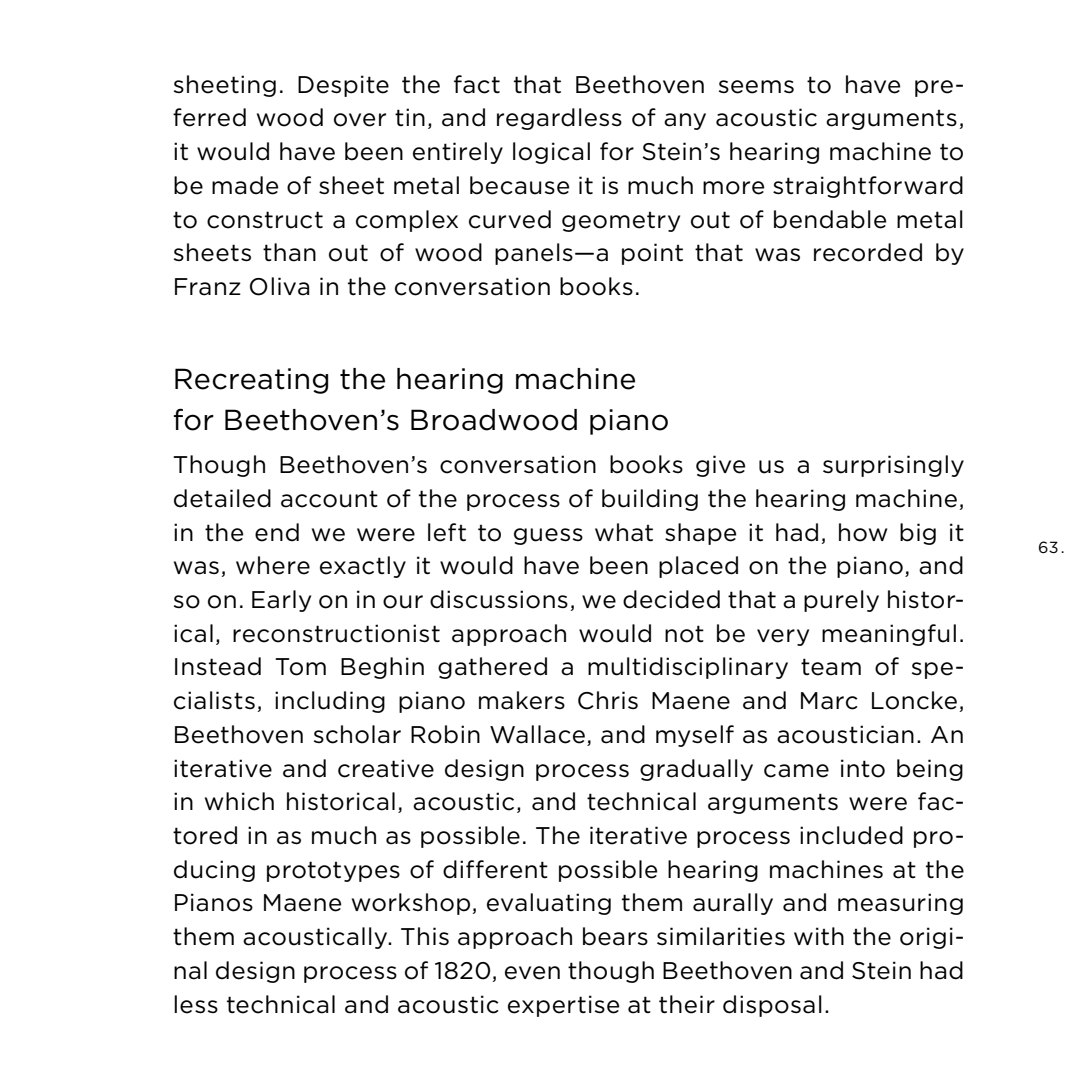  What do you see at coordinates (532, 973) in the page?
I see `even` at bounding box center [532, 973].
